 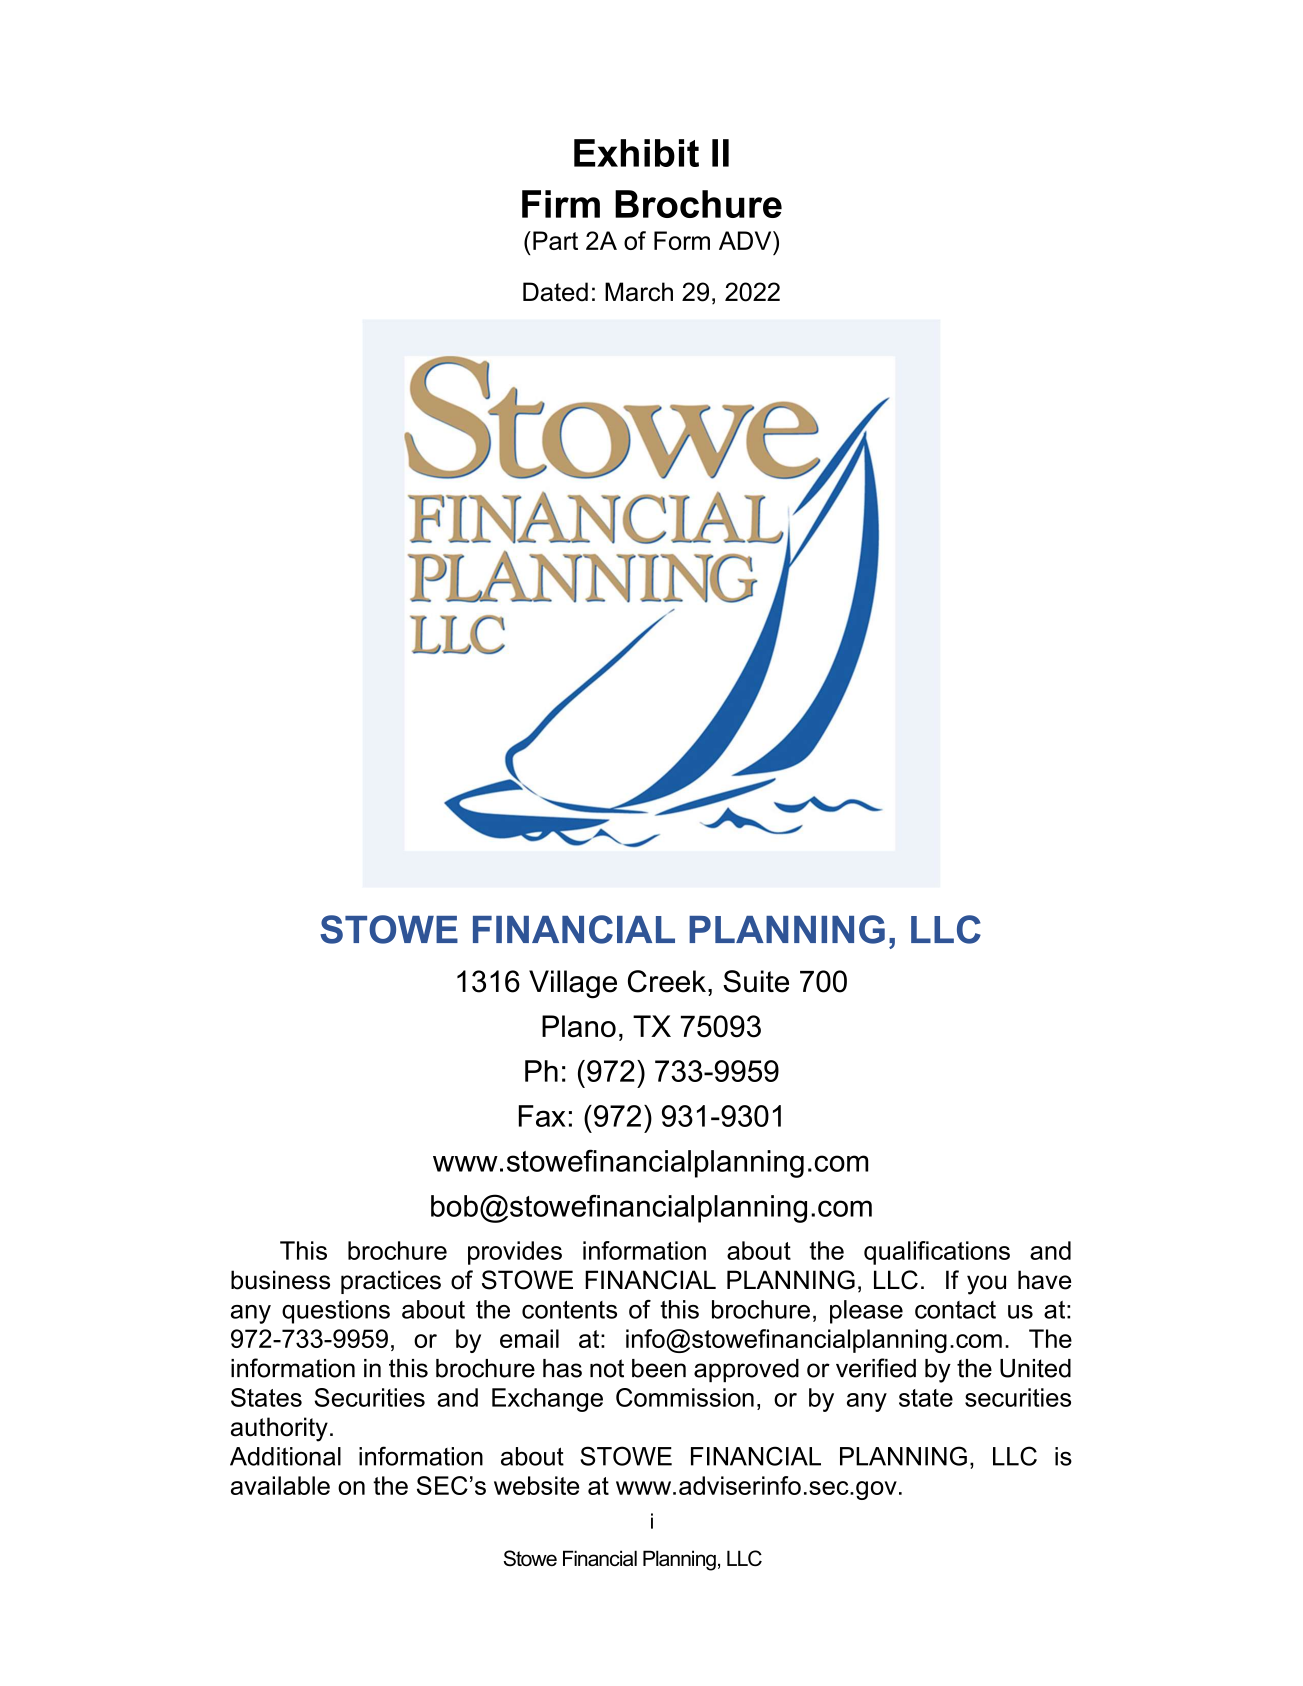 I want to click on Fax, so click(x=542, y=1116).
